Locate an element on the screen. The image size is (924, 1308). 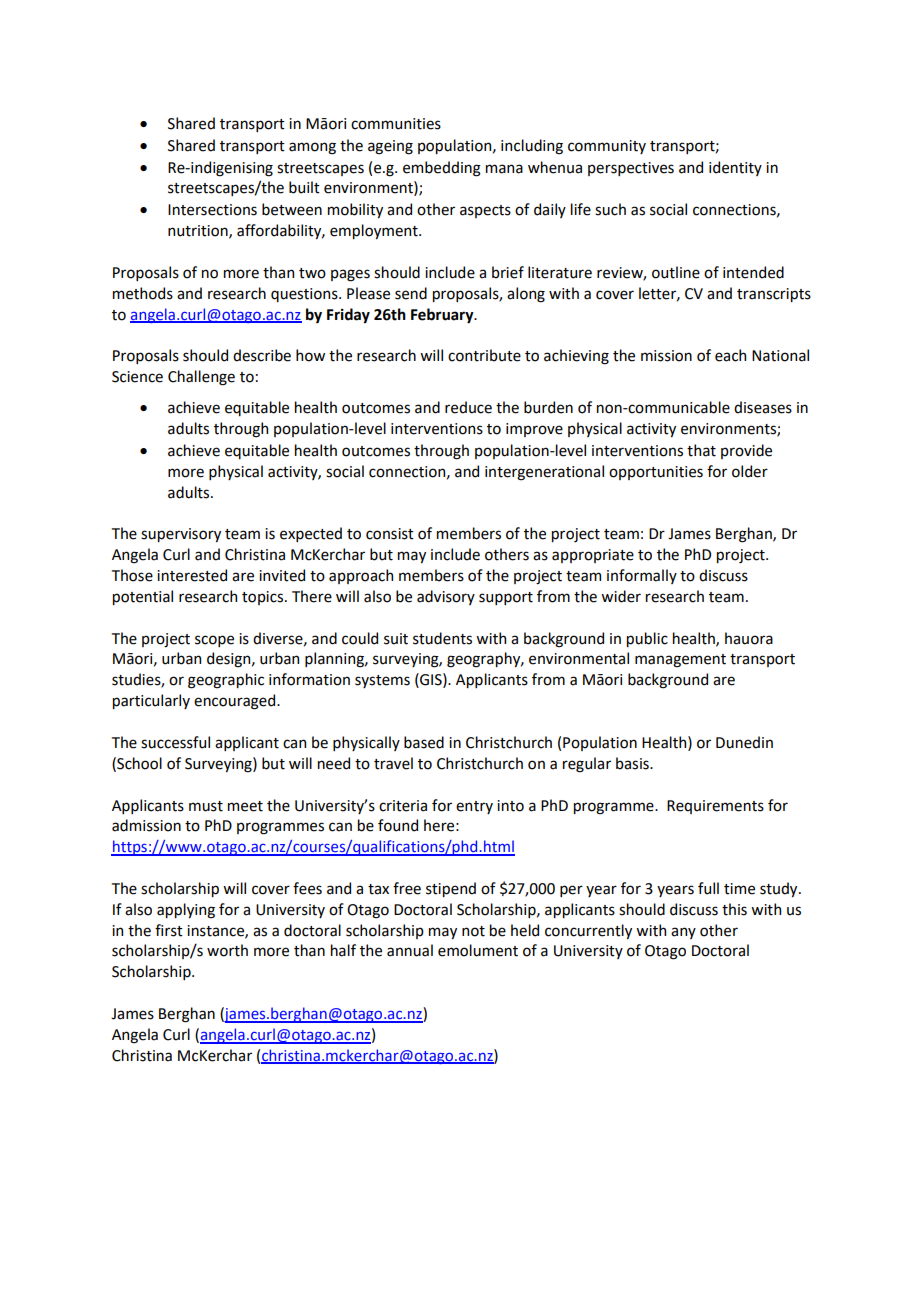
successful is located at coordinates (175, 742).
